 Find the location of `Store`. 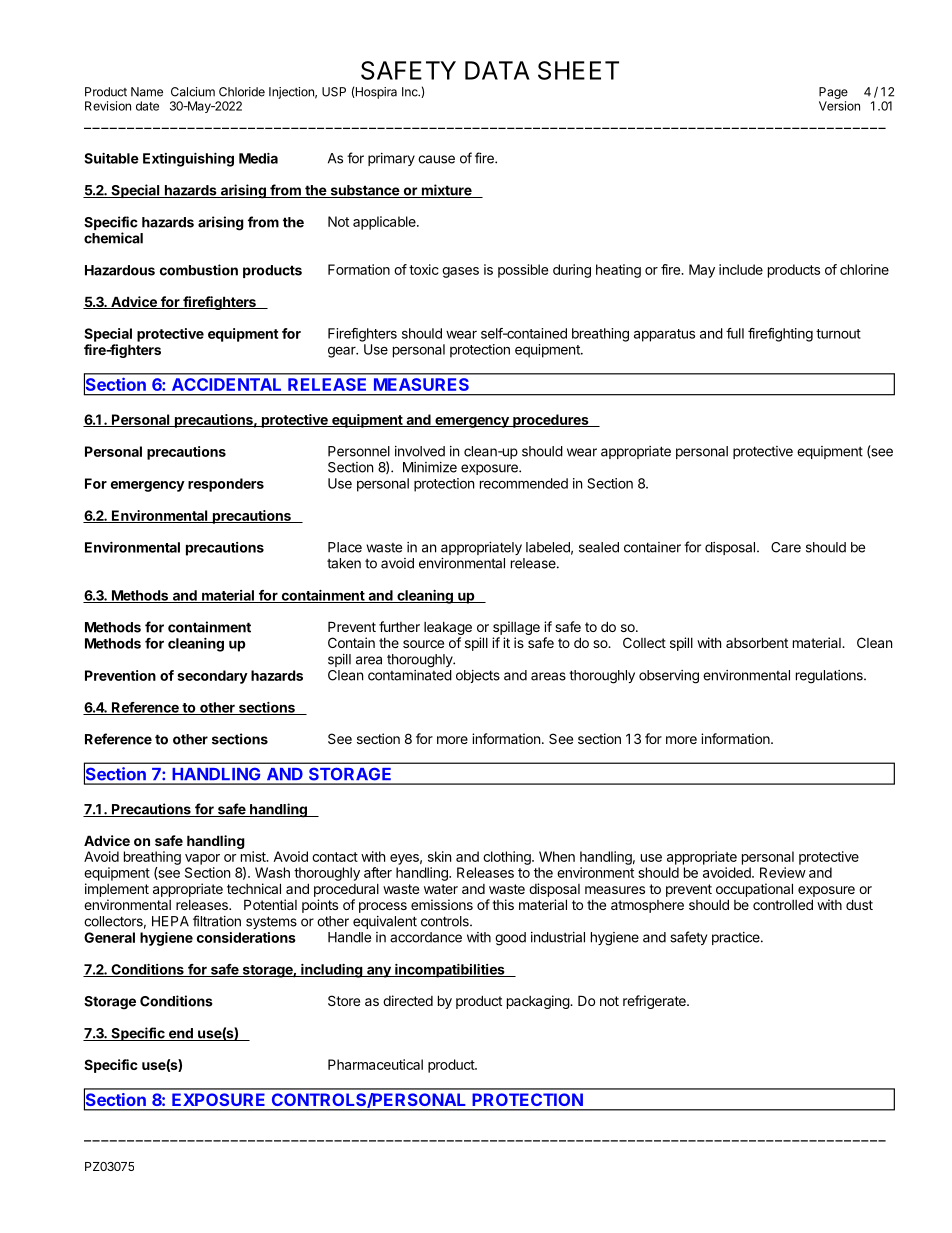

Store is located at coordinates (344, 1000).
